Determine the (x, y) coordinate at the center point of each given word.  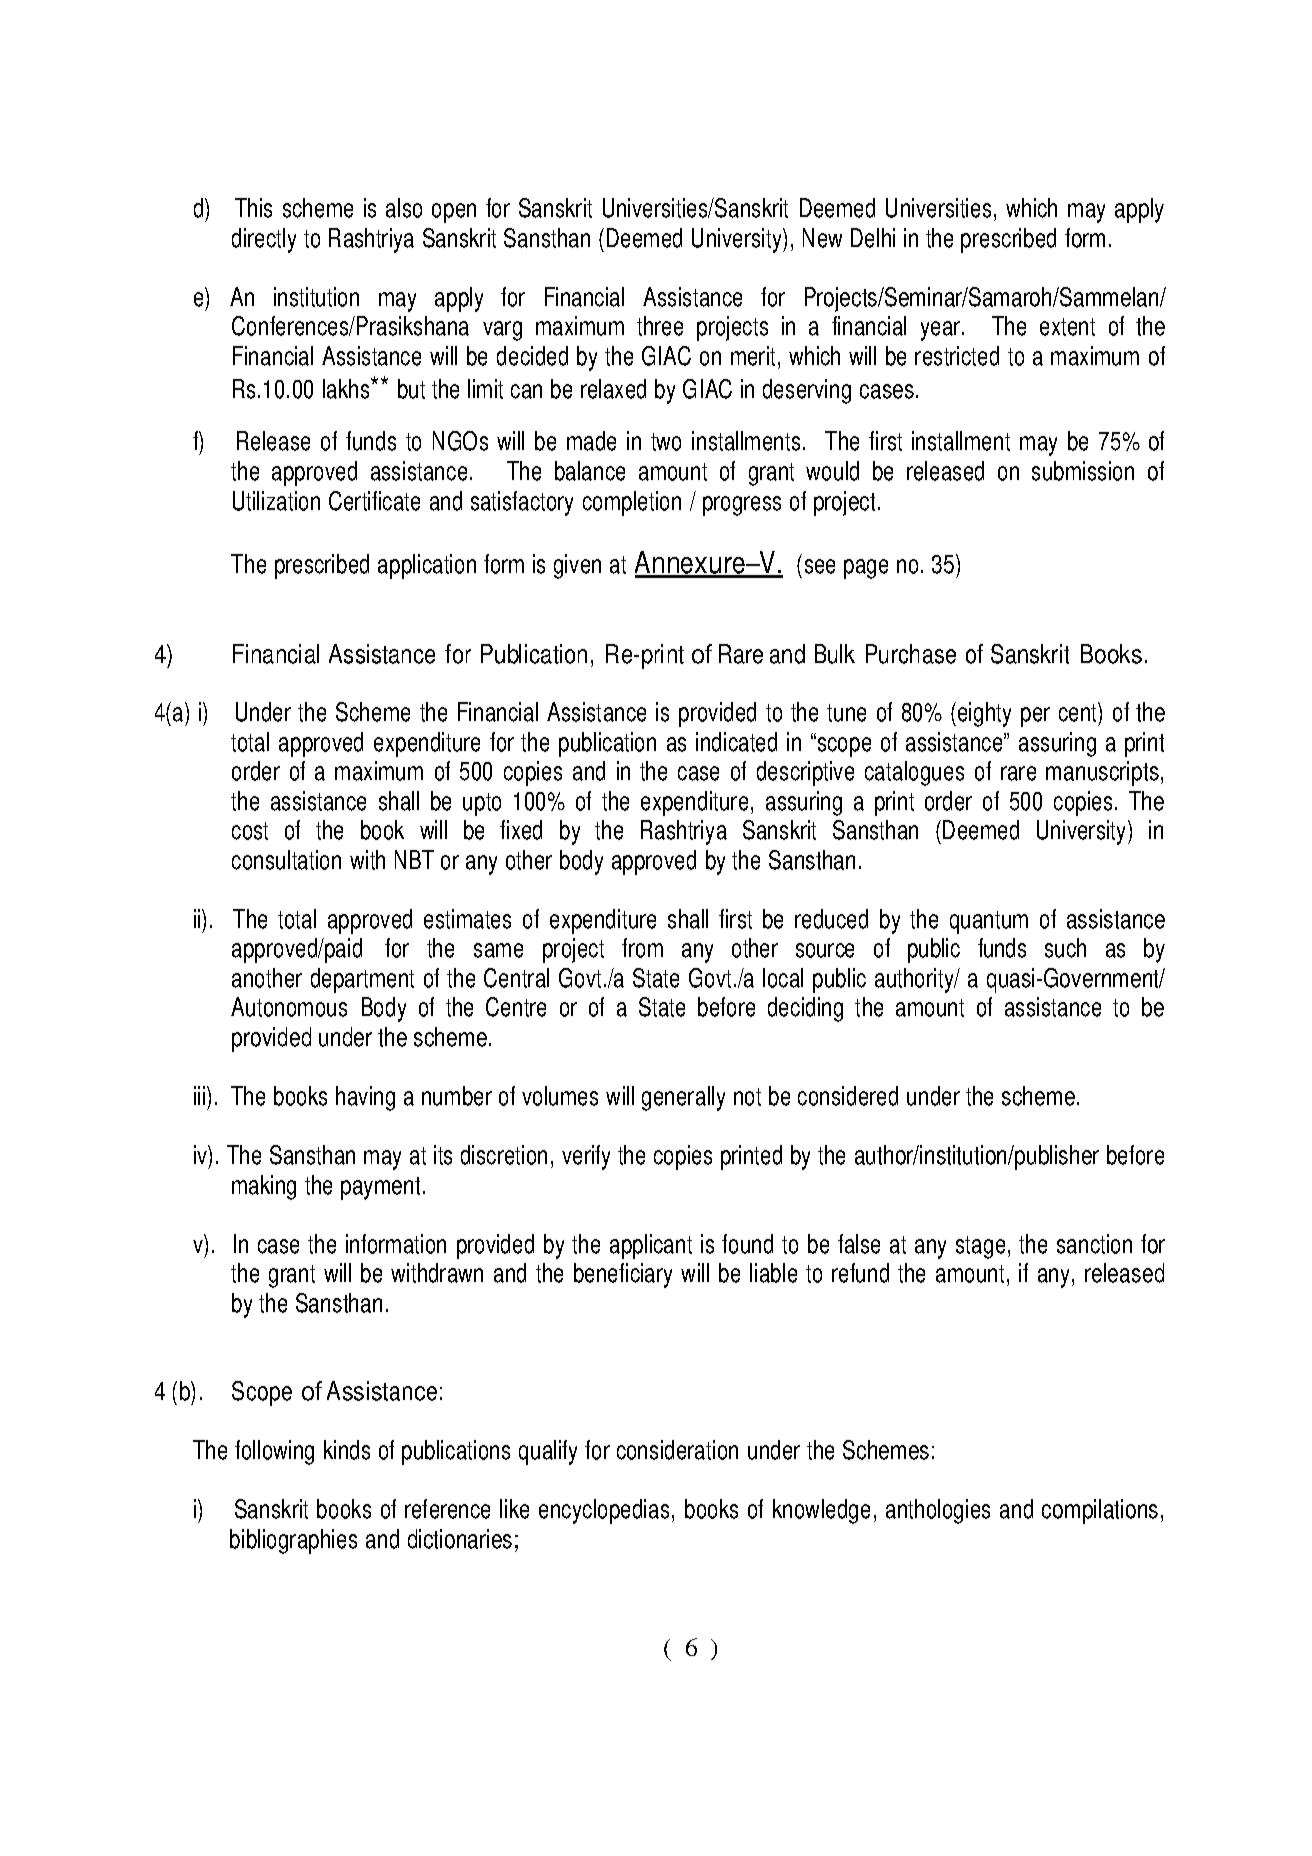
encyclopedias (604, 1511)
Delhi (873, 238)
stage (980, 1247)
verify (586, 1157)
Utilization (276, 501)
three (660, 326)
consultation (286, 860)
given (577, 566)
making (264, 1187)
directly (264, 240)
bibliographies (293, 1541)
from (642, 948)
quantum (989, 922)
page (866, 569)
